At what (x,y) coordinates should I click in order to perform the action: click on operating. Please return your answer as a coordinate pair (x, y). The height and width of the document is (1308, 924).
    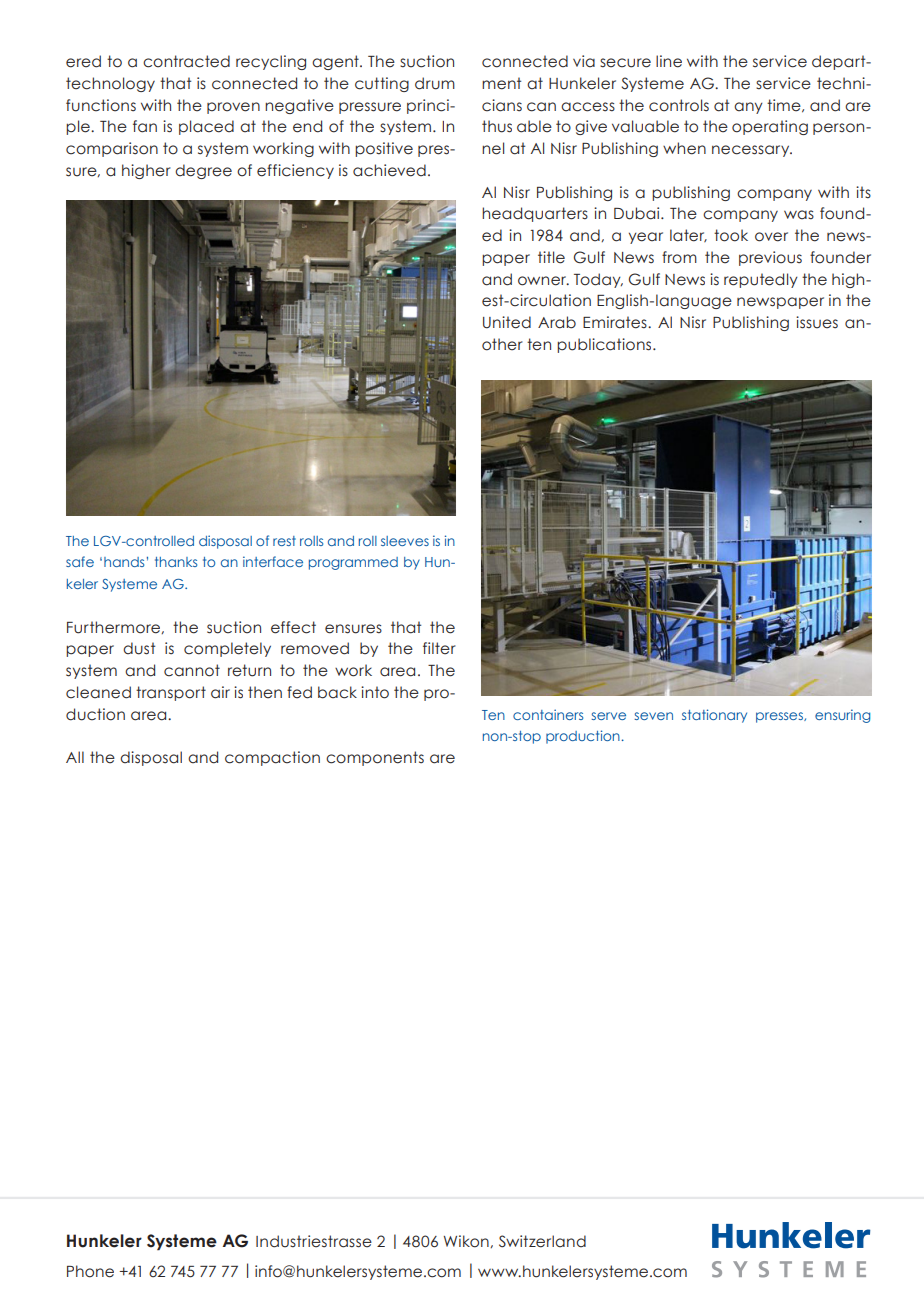
    Looking at the image, I should click on (770, 127).
